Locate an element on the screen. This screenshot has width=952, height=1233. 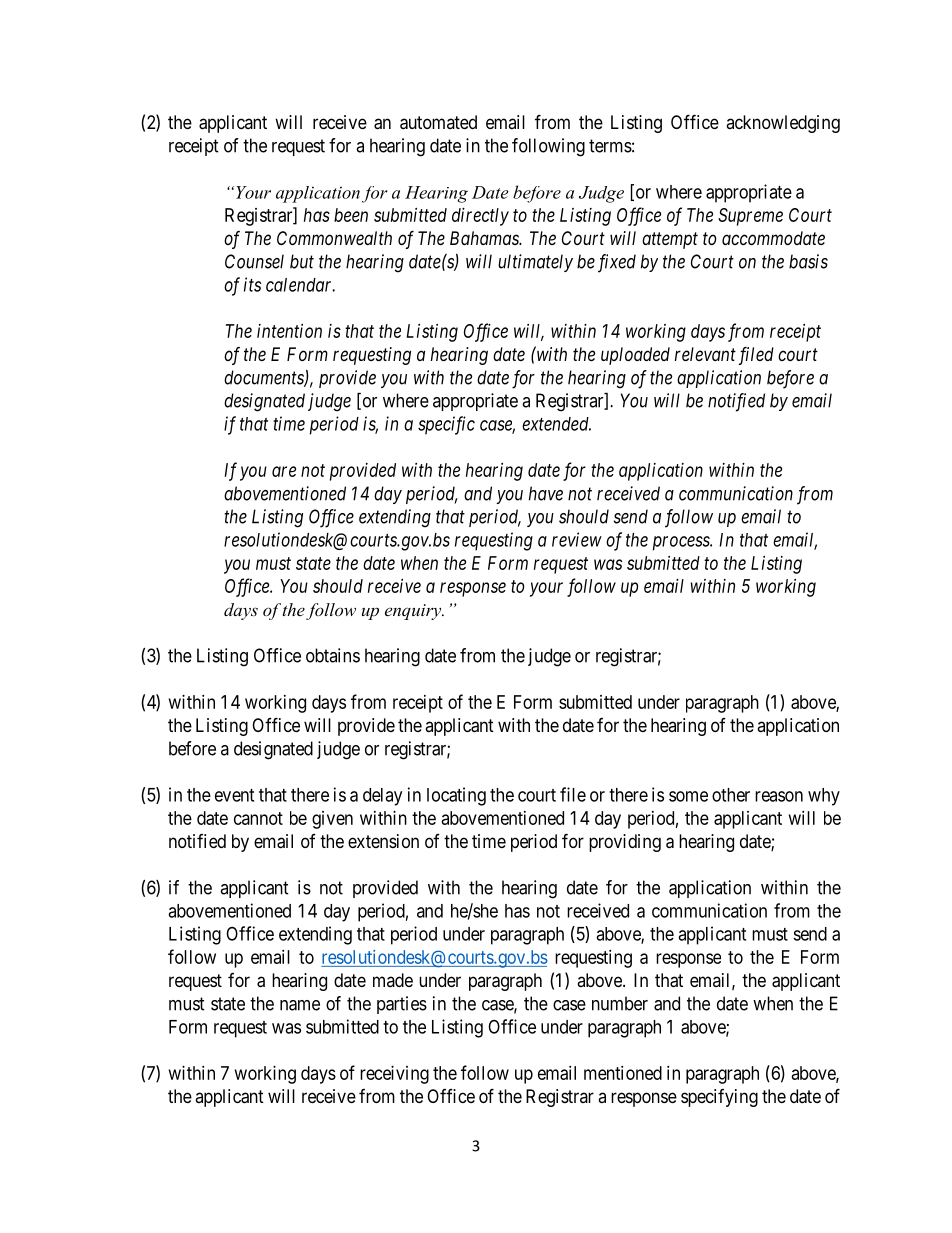
given is located at coordinates (332, 820).
